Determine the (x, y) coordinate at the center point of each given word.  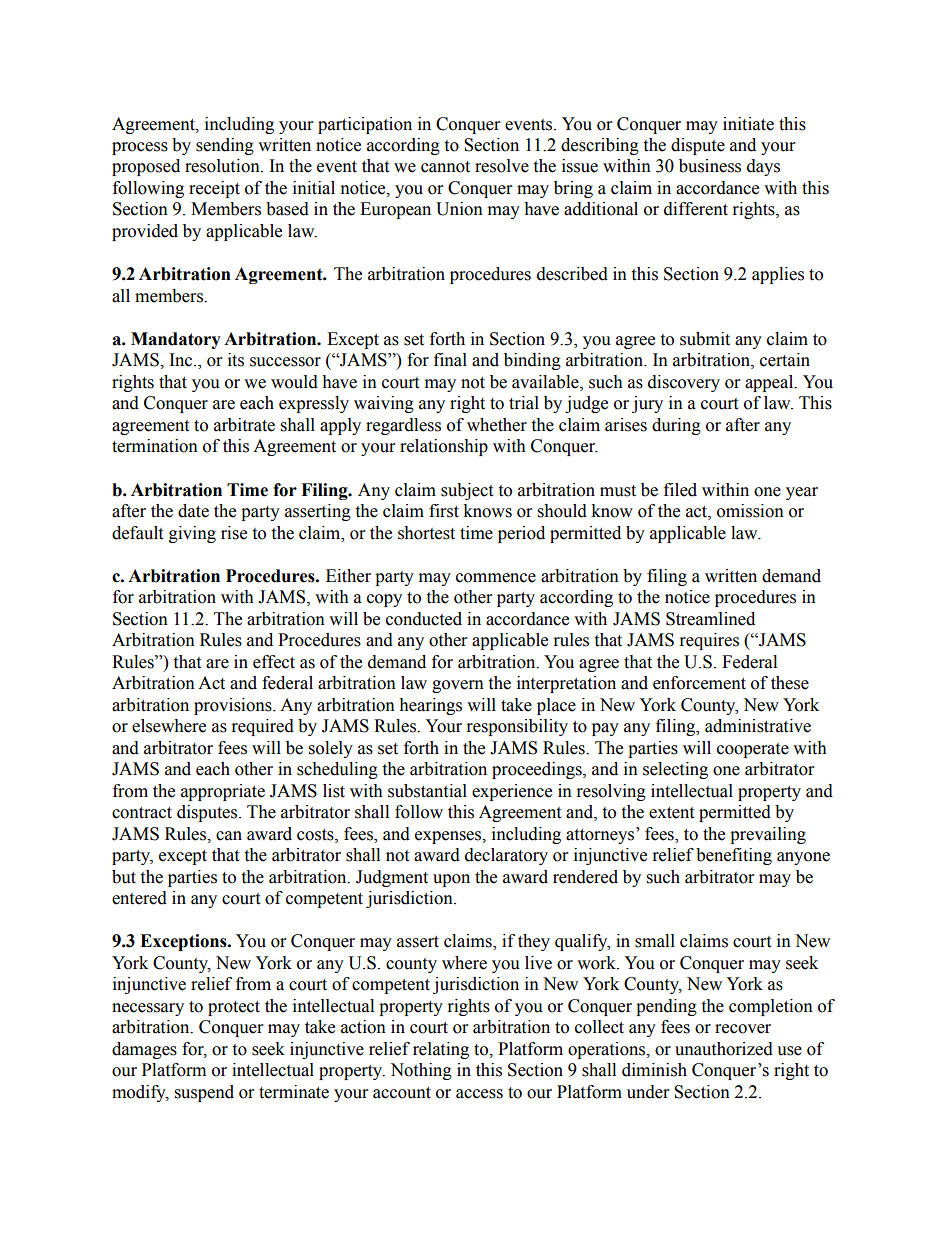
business (710, 166)
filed (680, 490)
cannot (445, 167)
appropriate (223, 792)
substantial (427, 791)
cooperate (753, 750)
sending (225, 146)
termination (155, 446)
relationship (444, 447)
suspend (204, 1093)
